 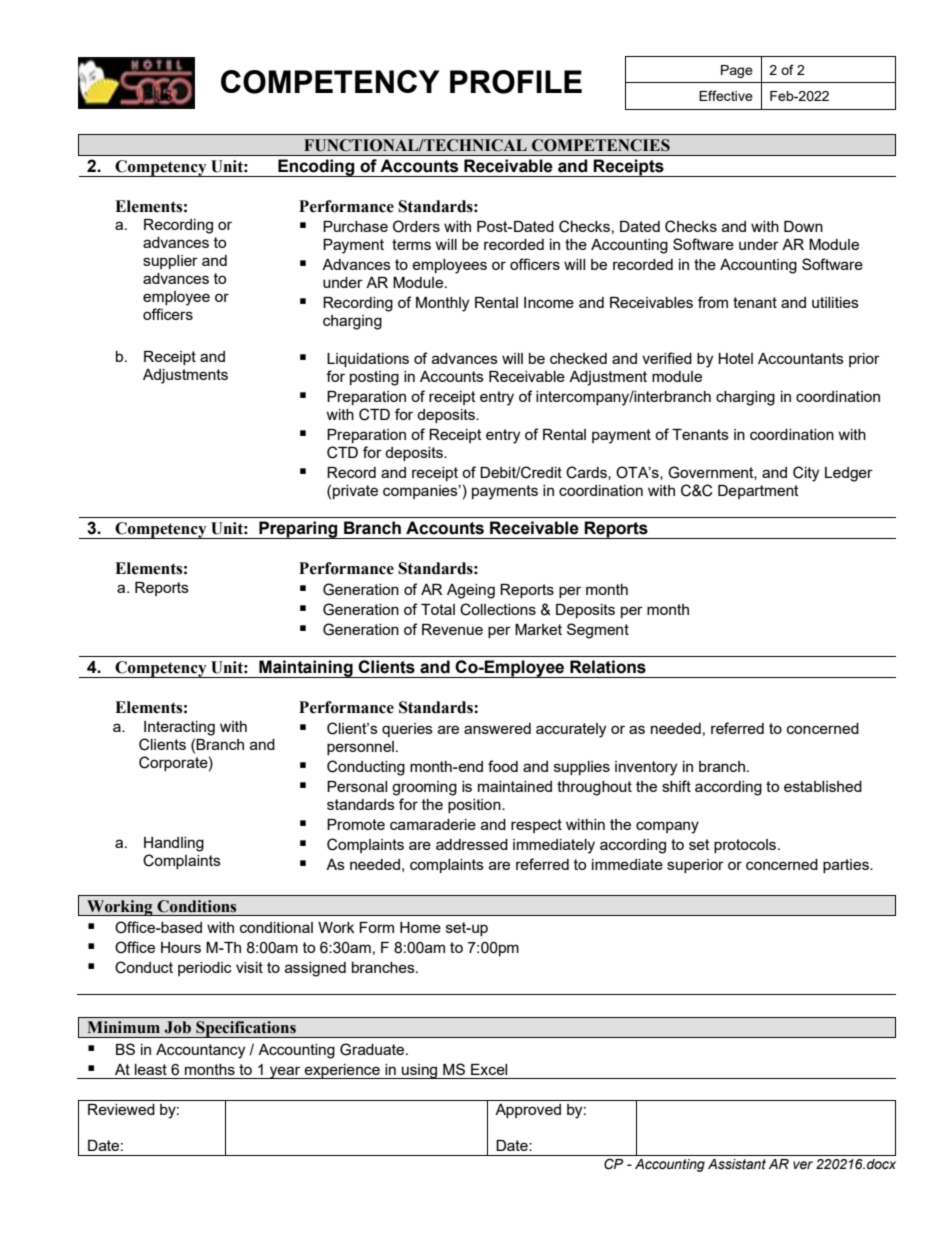 What do you see at coordinates (528, 1111) in the page?
I see `Approved` at bounding box center [528, 1111].
